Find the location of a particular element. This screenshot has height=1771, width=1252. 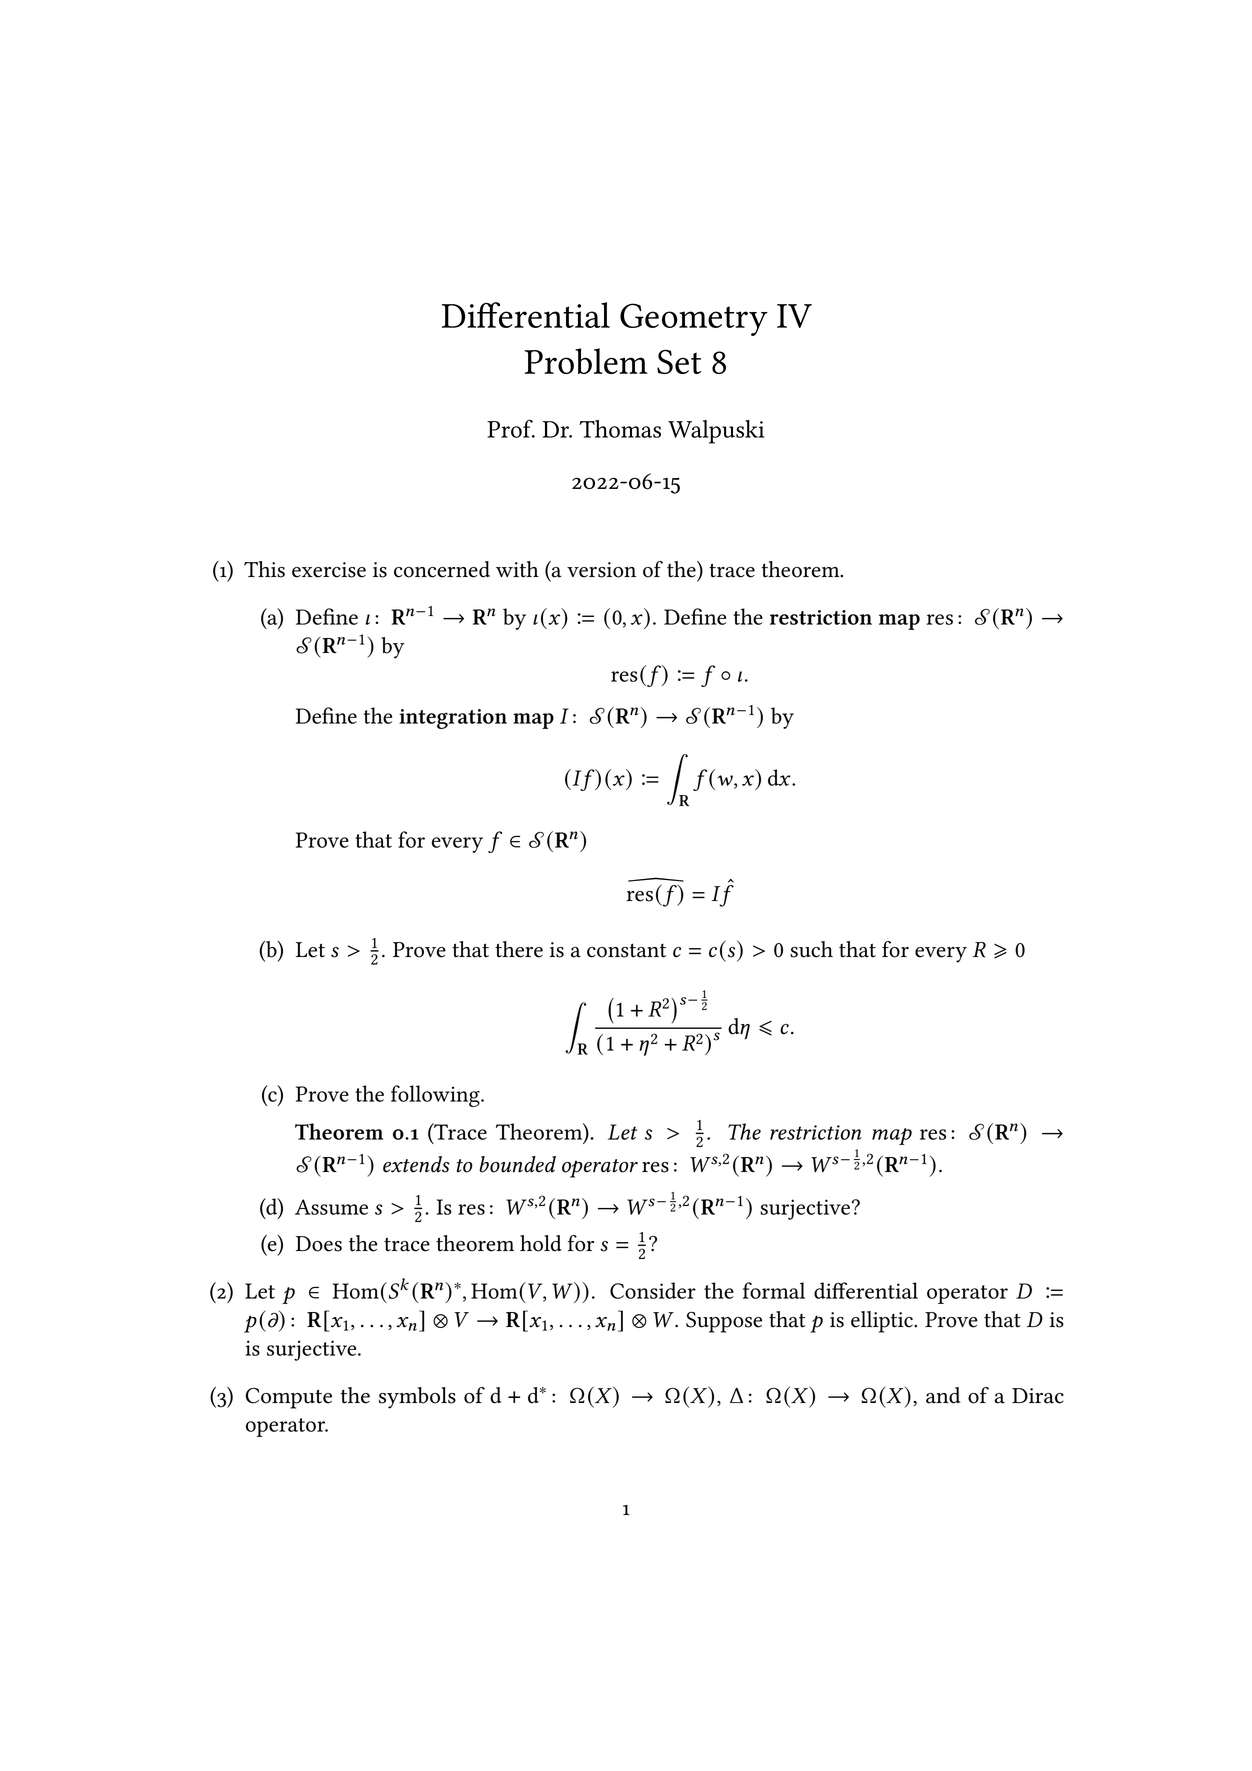

Geometry is located at coordinates (694, 319).
